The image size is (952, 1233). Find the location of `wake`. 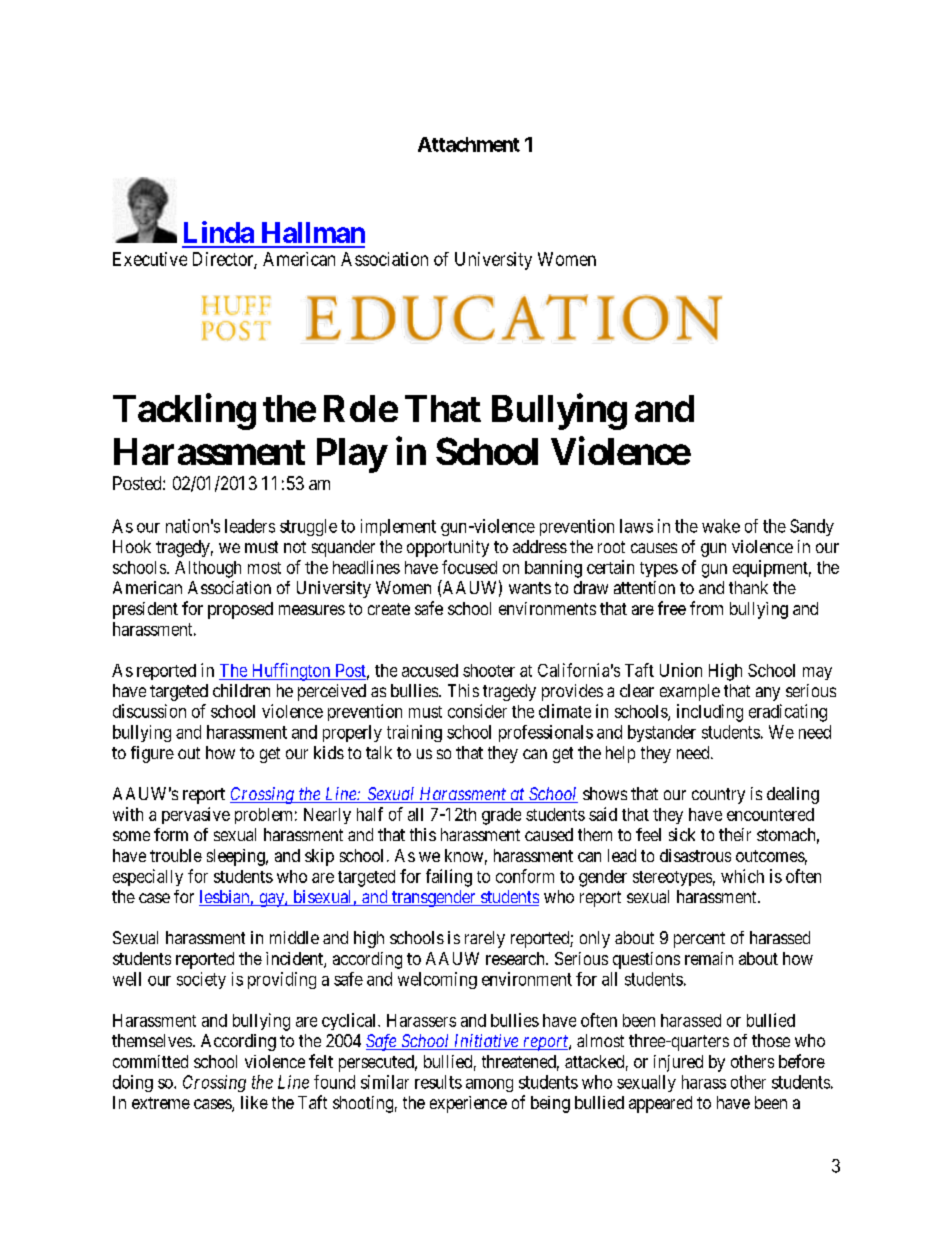

wake is located at coordinates (721, 526).
